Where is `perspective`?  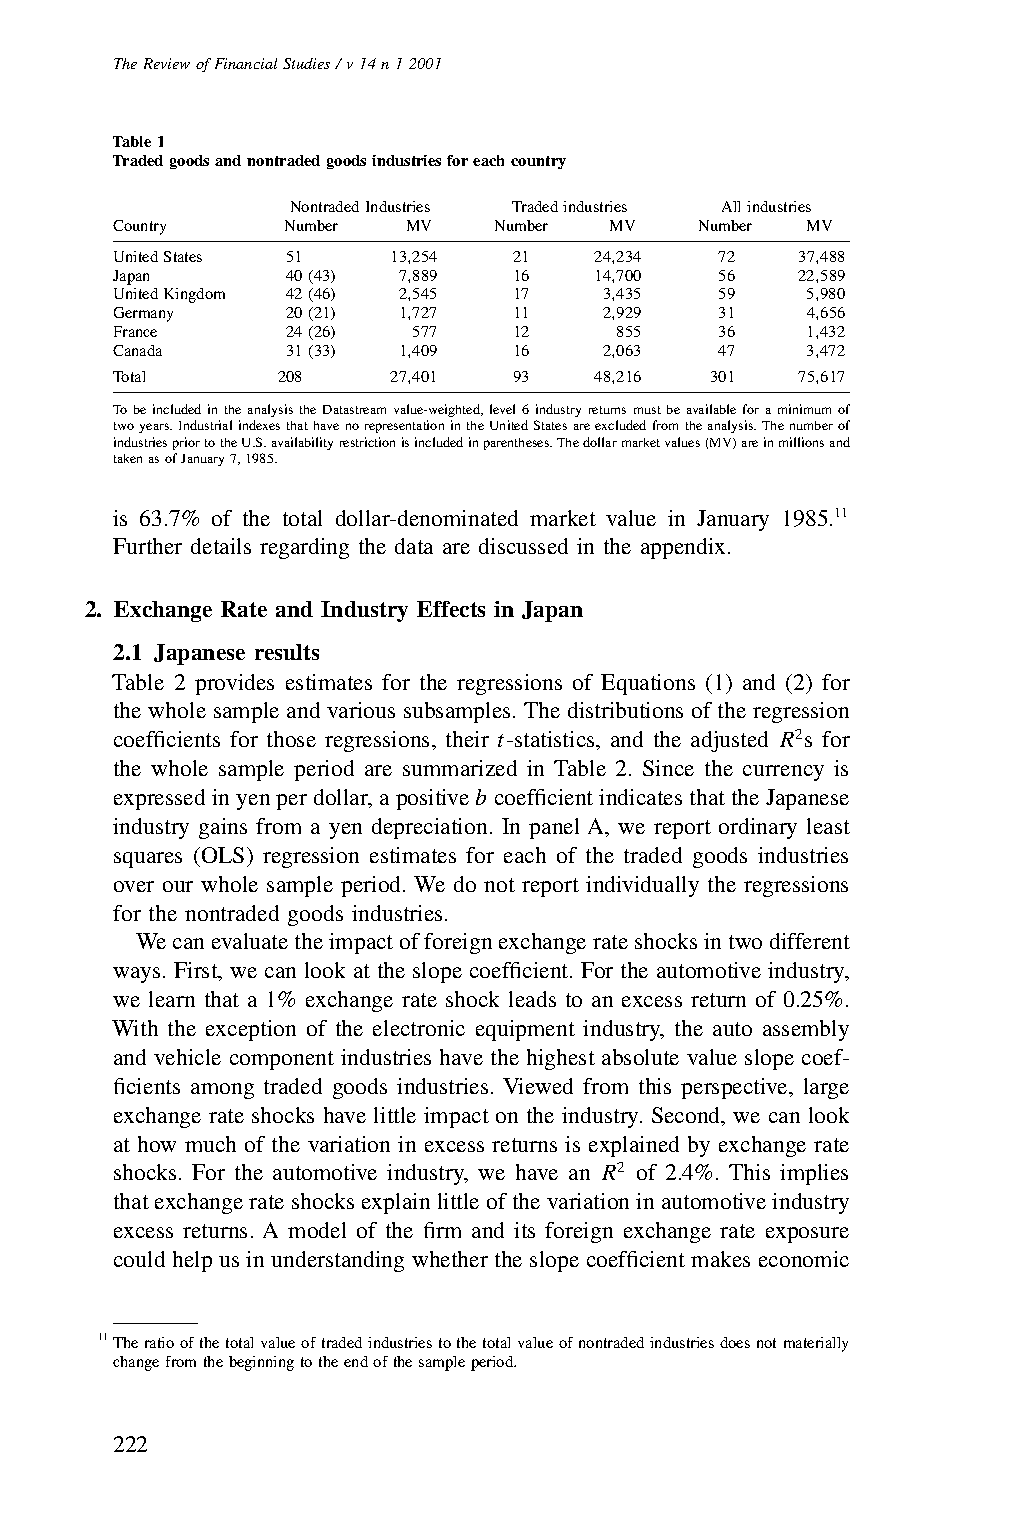 perspective is located at coordinates (735, 1088).
